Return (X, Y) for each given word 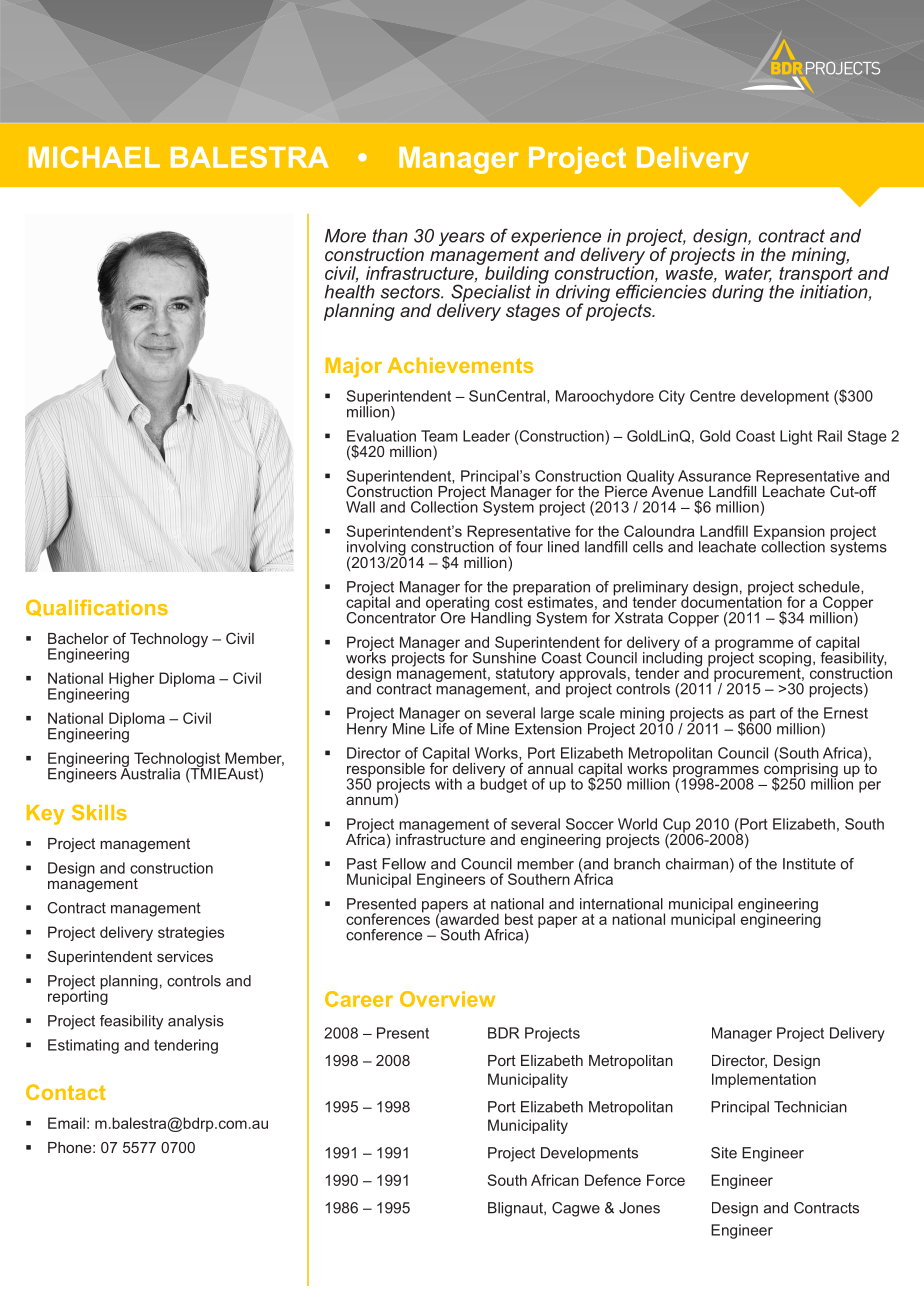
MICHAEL (94, 157)
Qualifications (97, 608)
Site (724, 1153)
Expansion (789, 533)
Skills (99, 812)
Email (66, 1123)
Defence (613, 1180)
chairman (697, 864)
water (748, 274)
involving (376, 548)
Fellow (404, 864)
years (462, 239)
